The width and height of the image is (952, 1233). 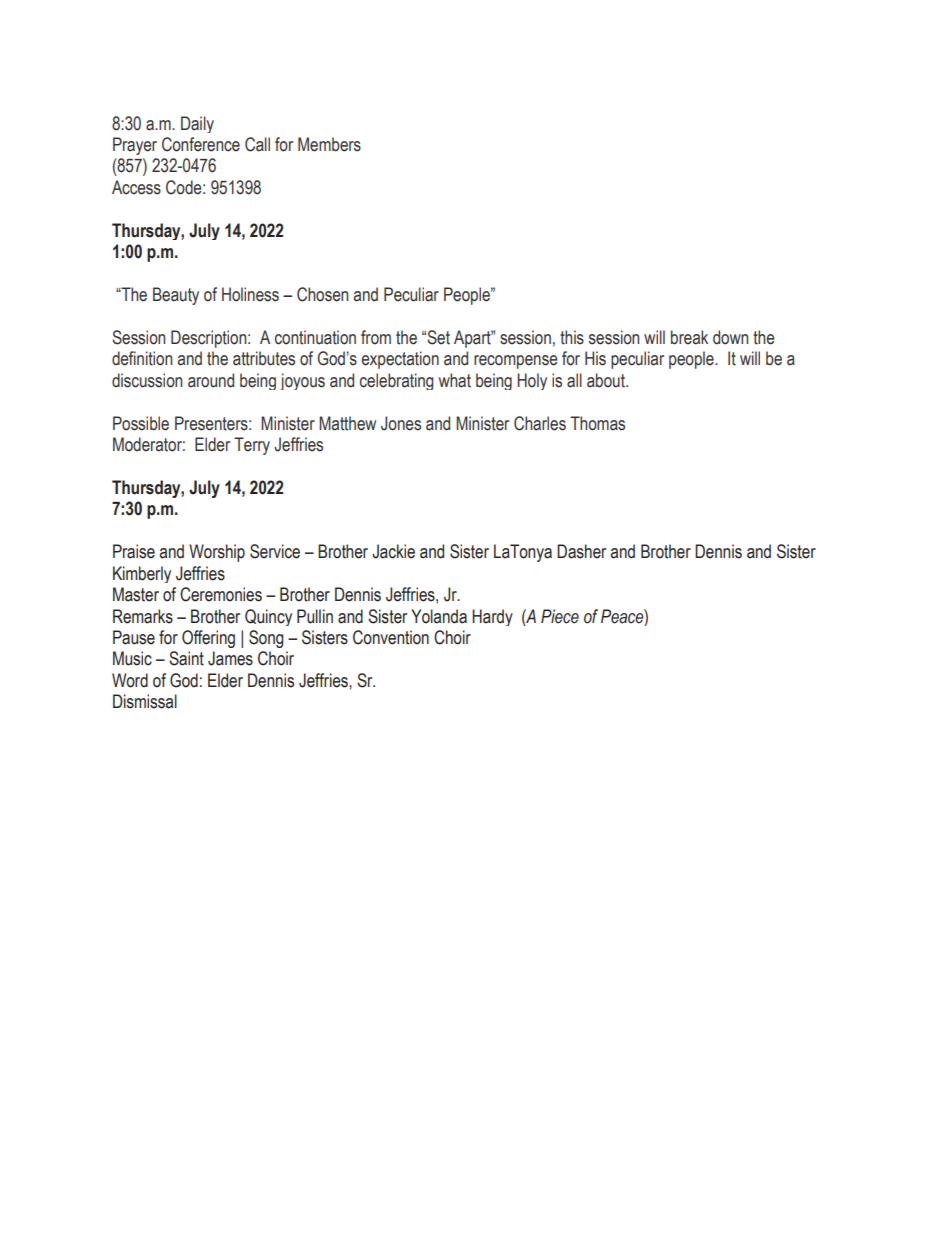 What do you see at coordinates (597, 423) in the image?
I see `Thomas` at bounding box center [597, 423].
